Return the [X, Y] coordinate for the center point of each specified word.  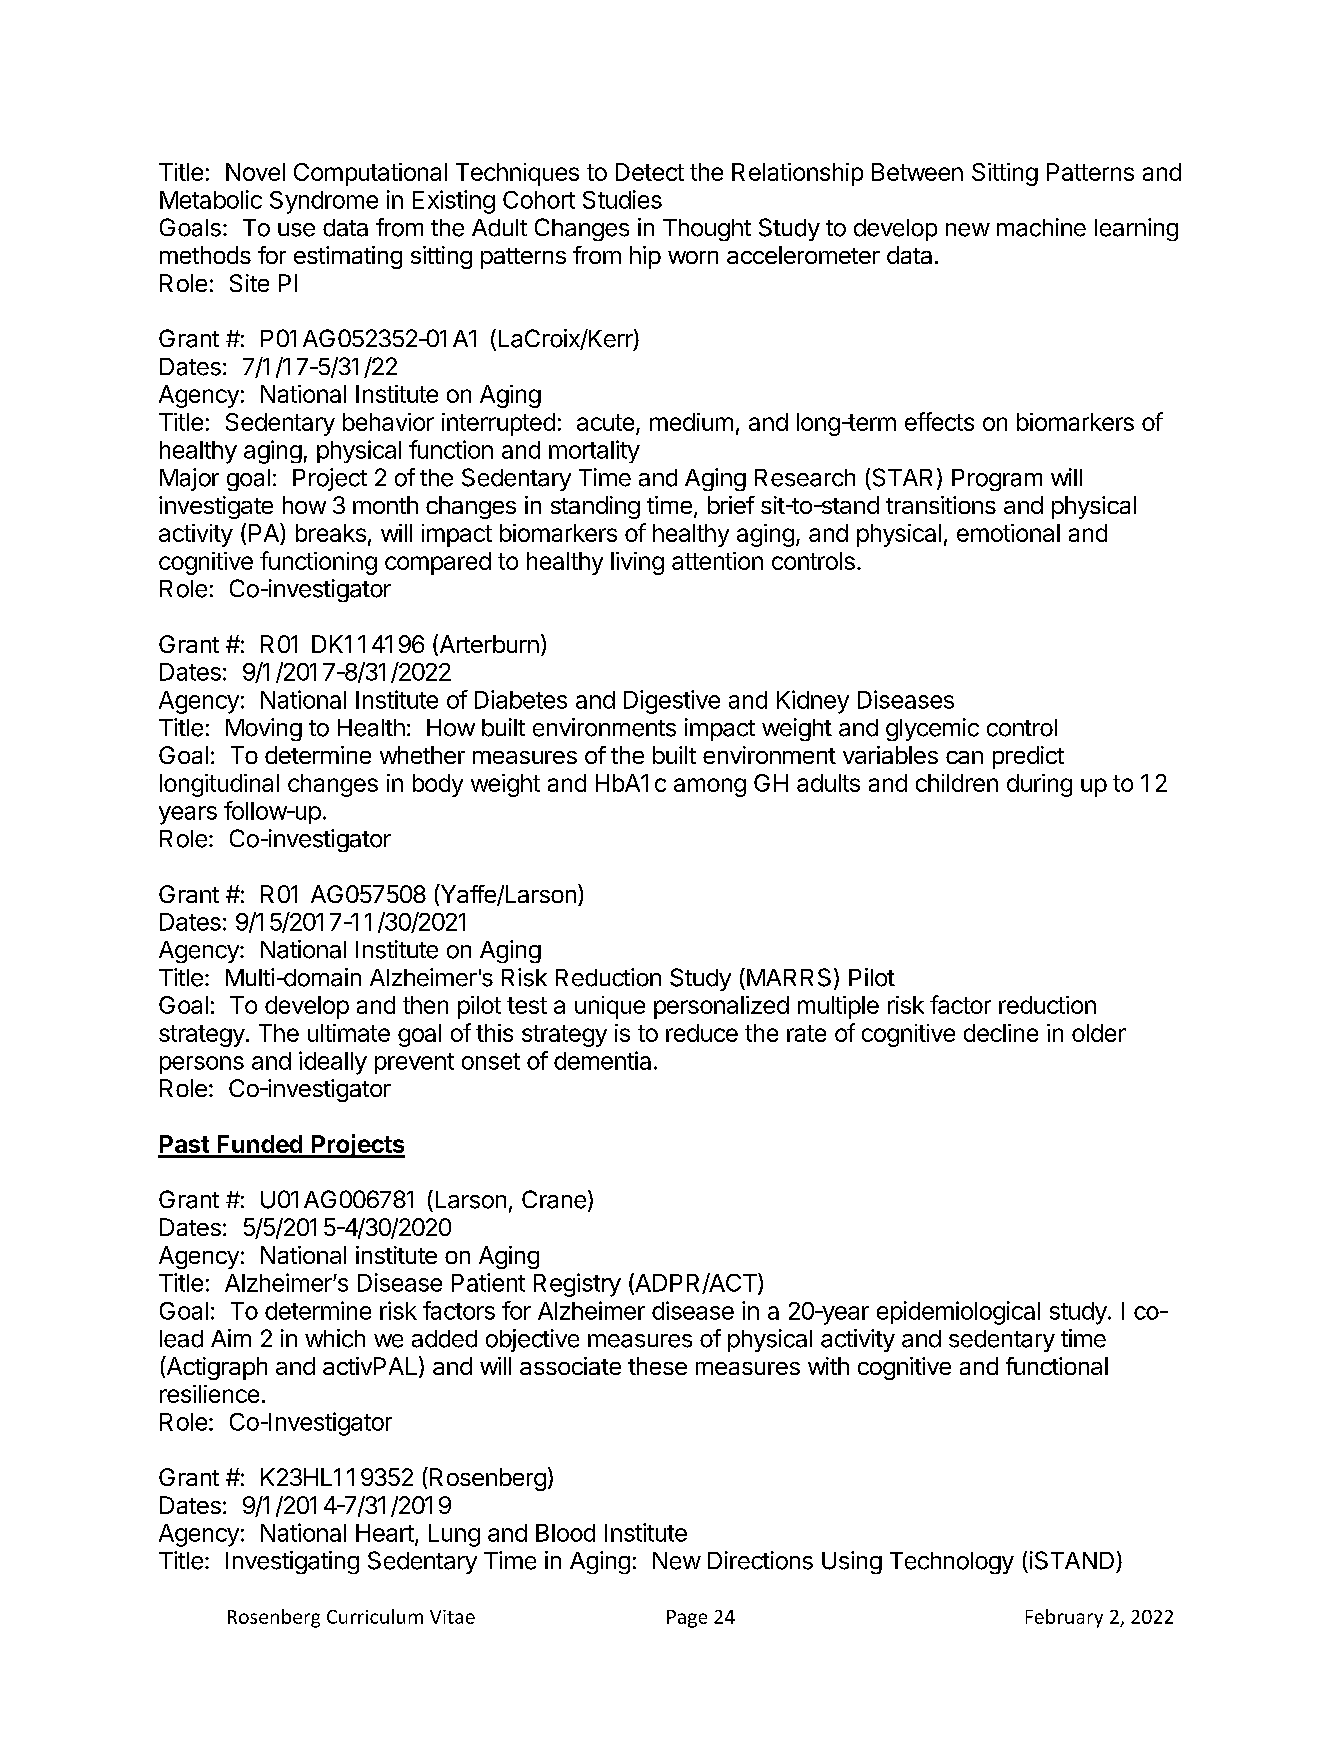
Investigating [292, 1562]
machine [1041, 227]
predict [1028, 757]
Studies [622, 199]
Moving [264, 729]
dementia [602, 1060]
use [296, 230]
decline [1001, 1033]
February [1064, 1618]
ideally [333, 1063]
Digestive [672, 702]
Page [687, 1619]
